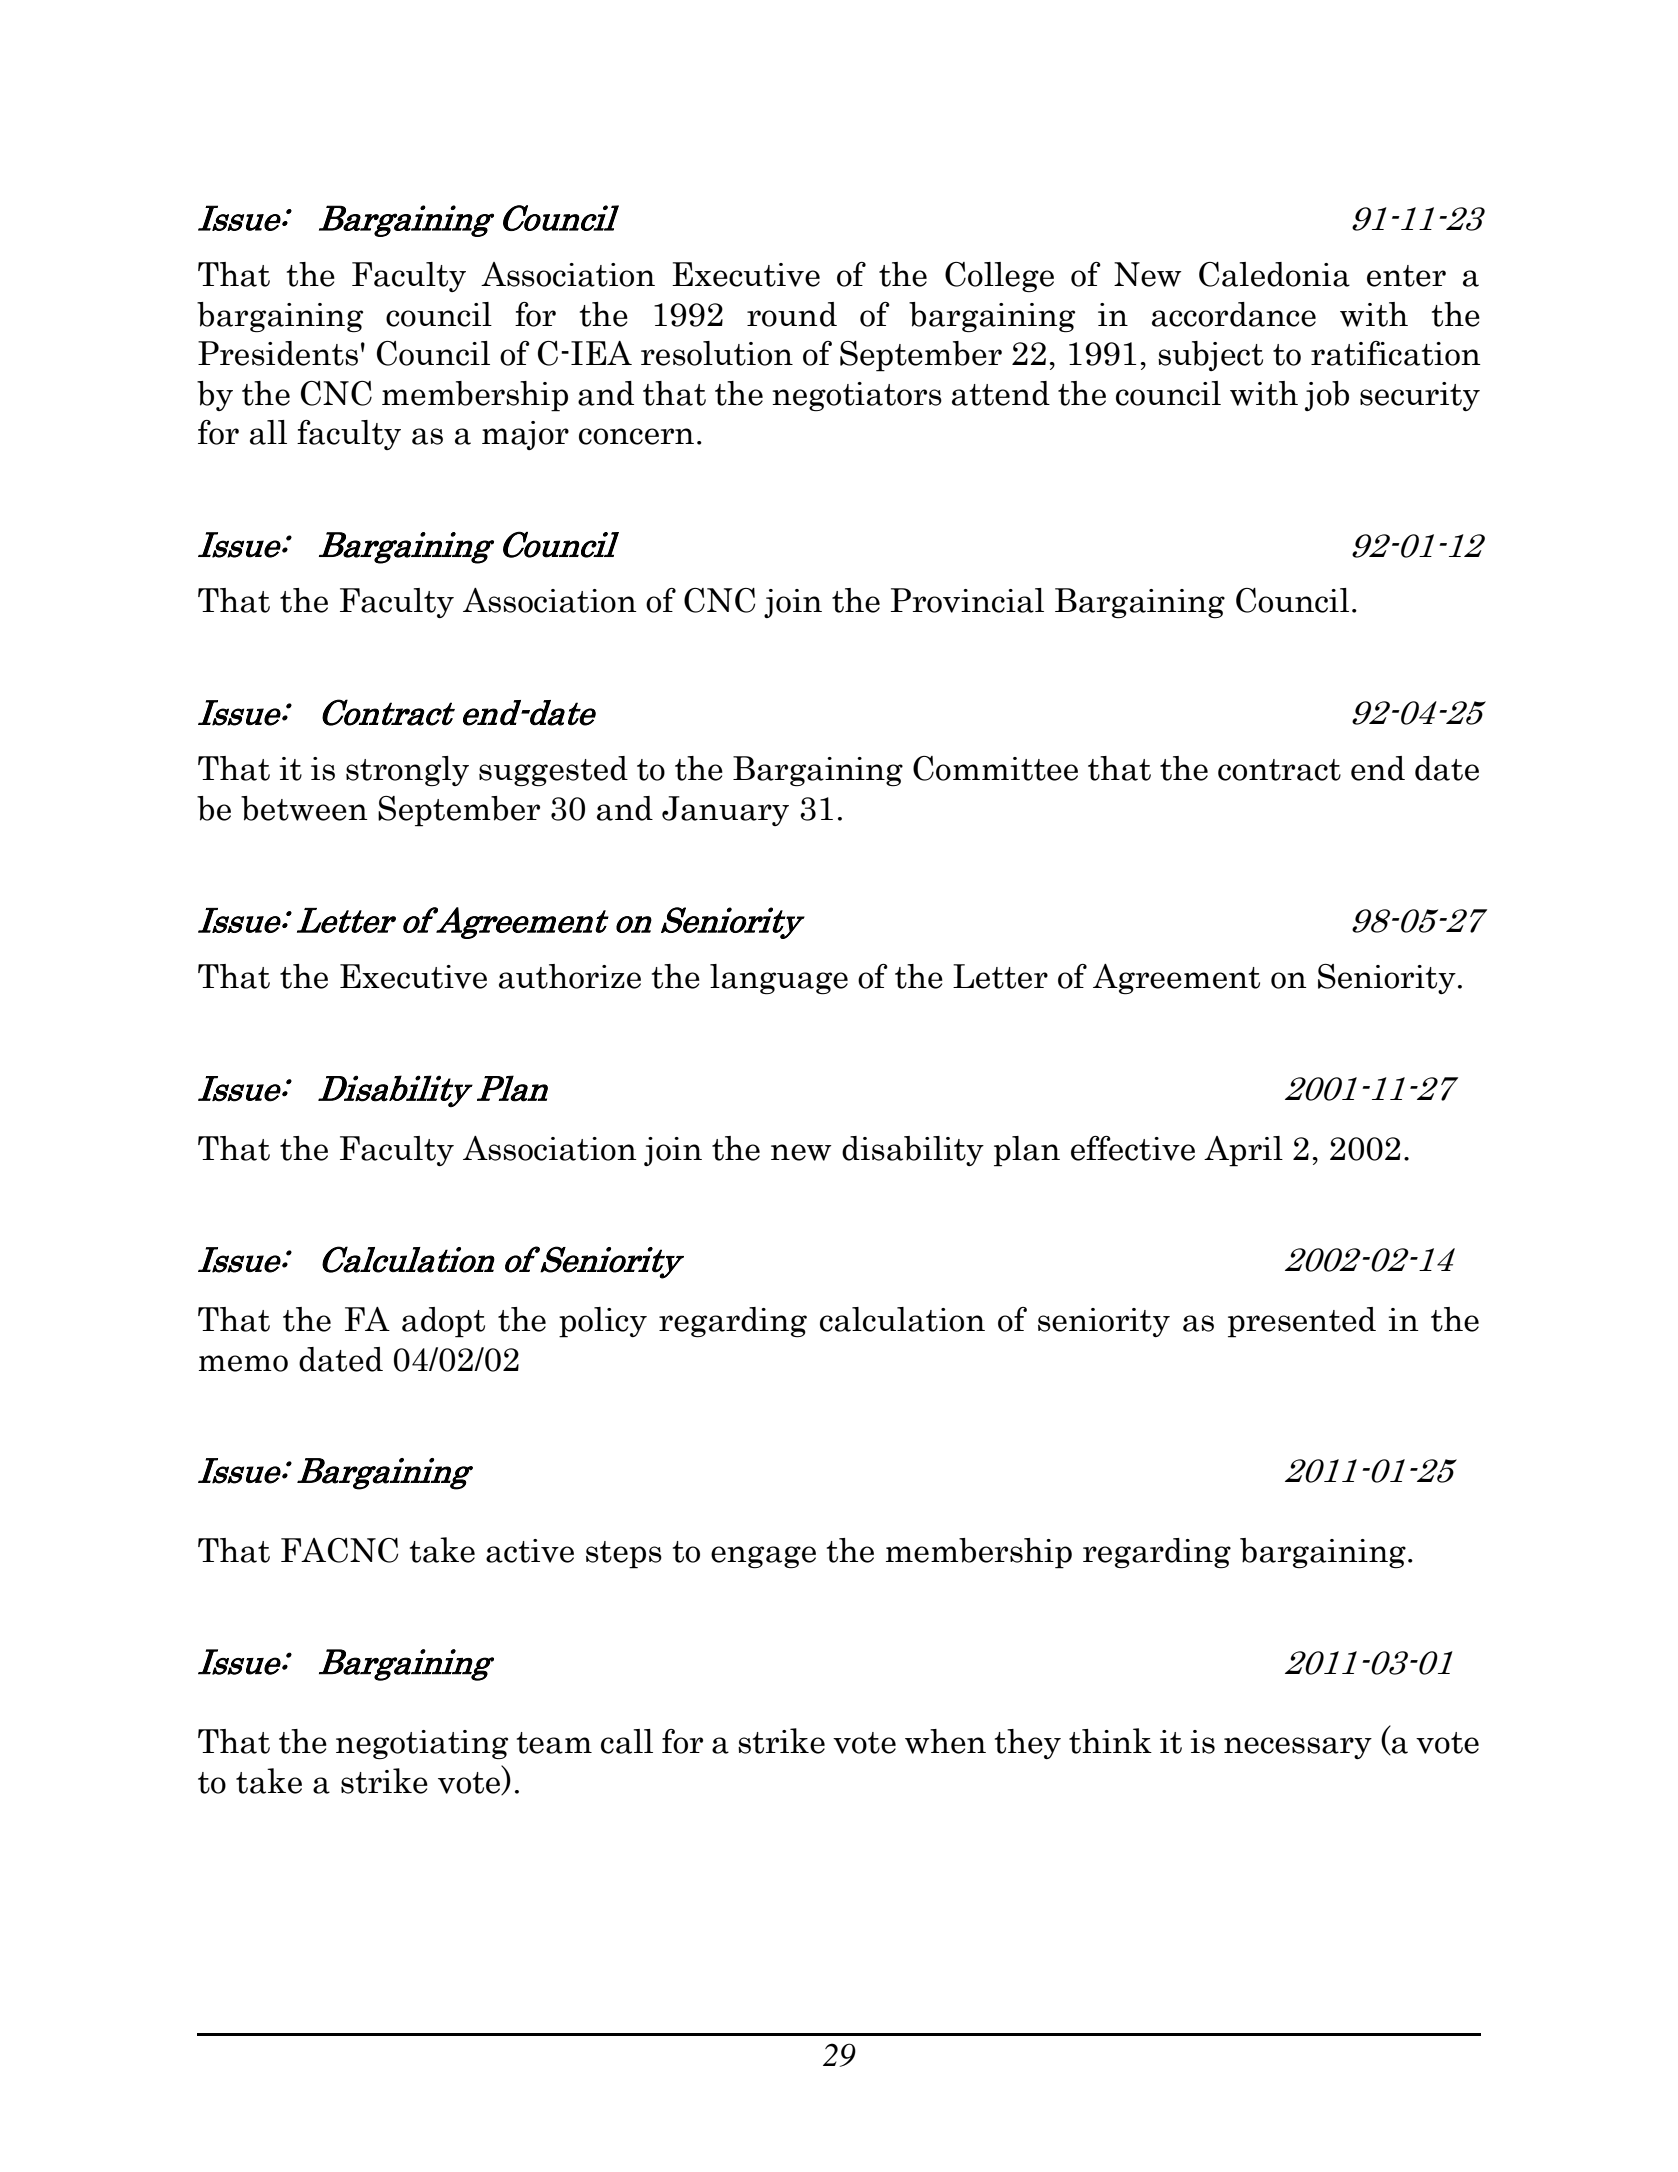  What do you see at coordinates (278, 353) in the screenshot?
I see `Presidents` at bounding box center [278, 353].
